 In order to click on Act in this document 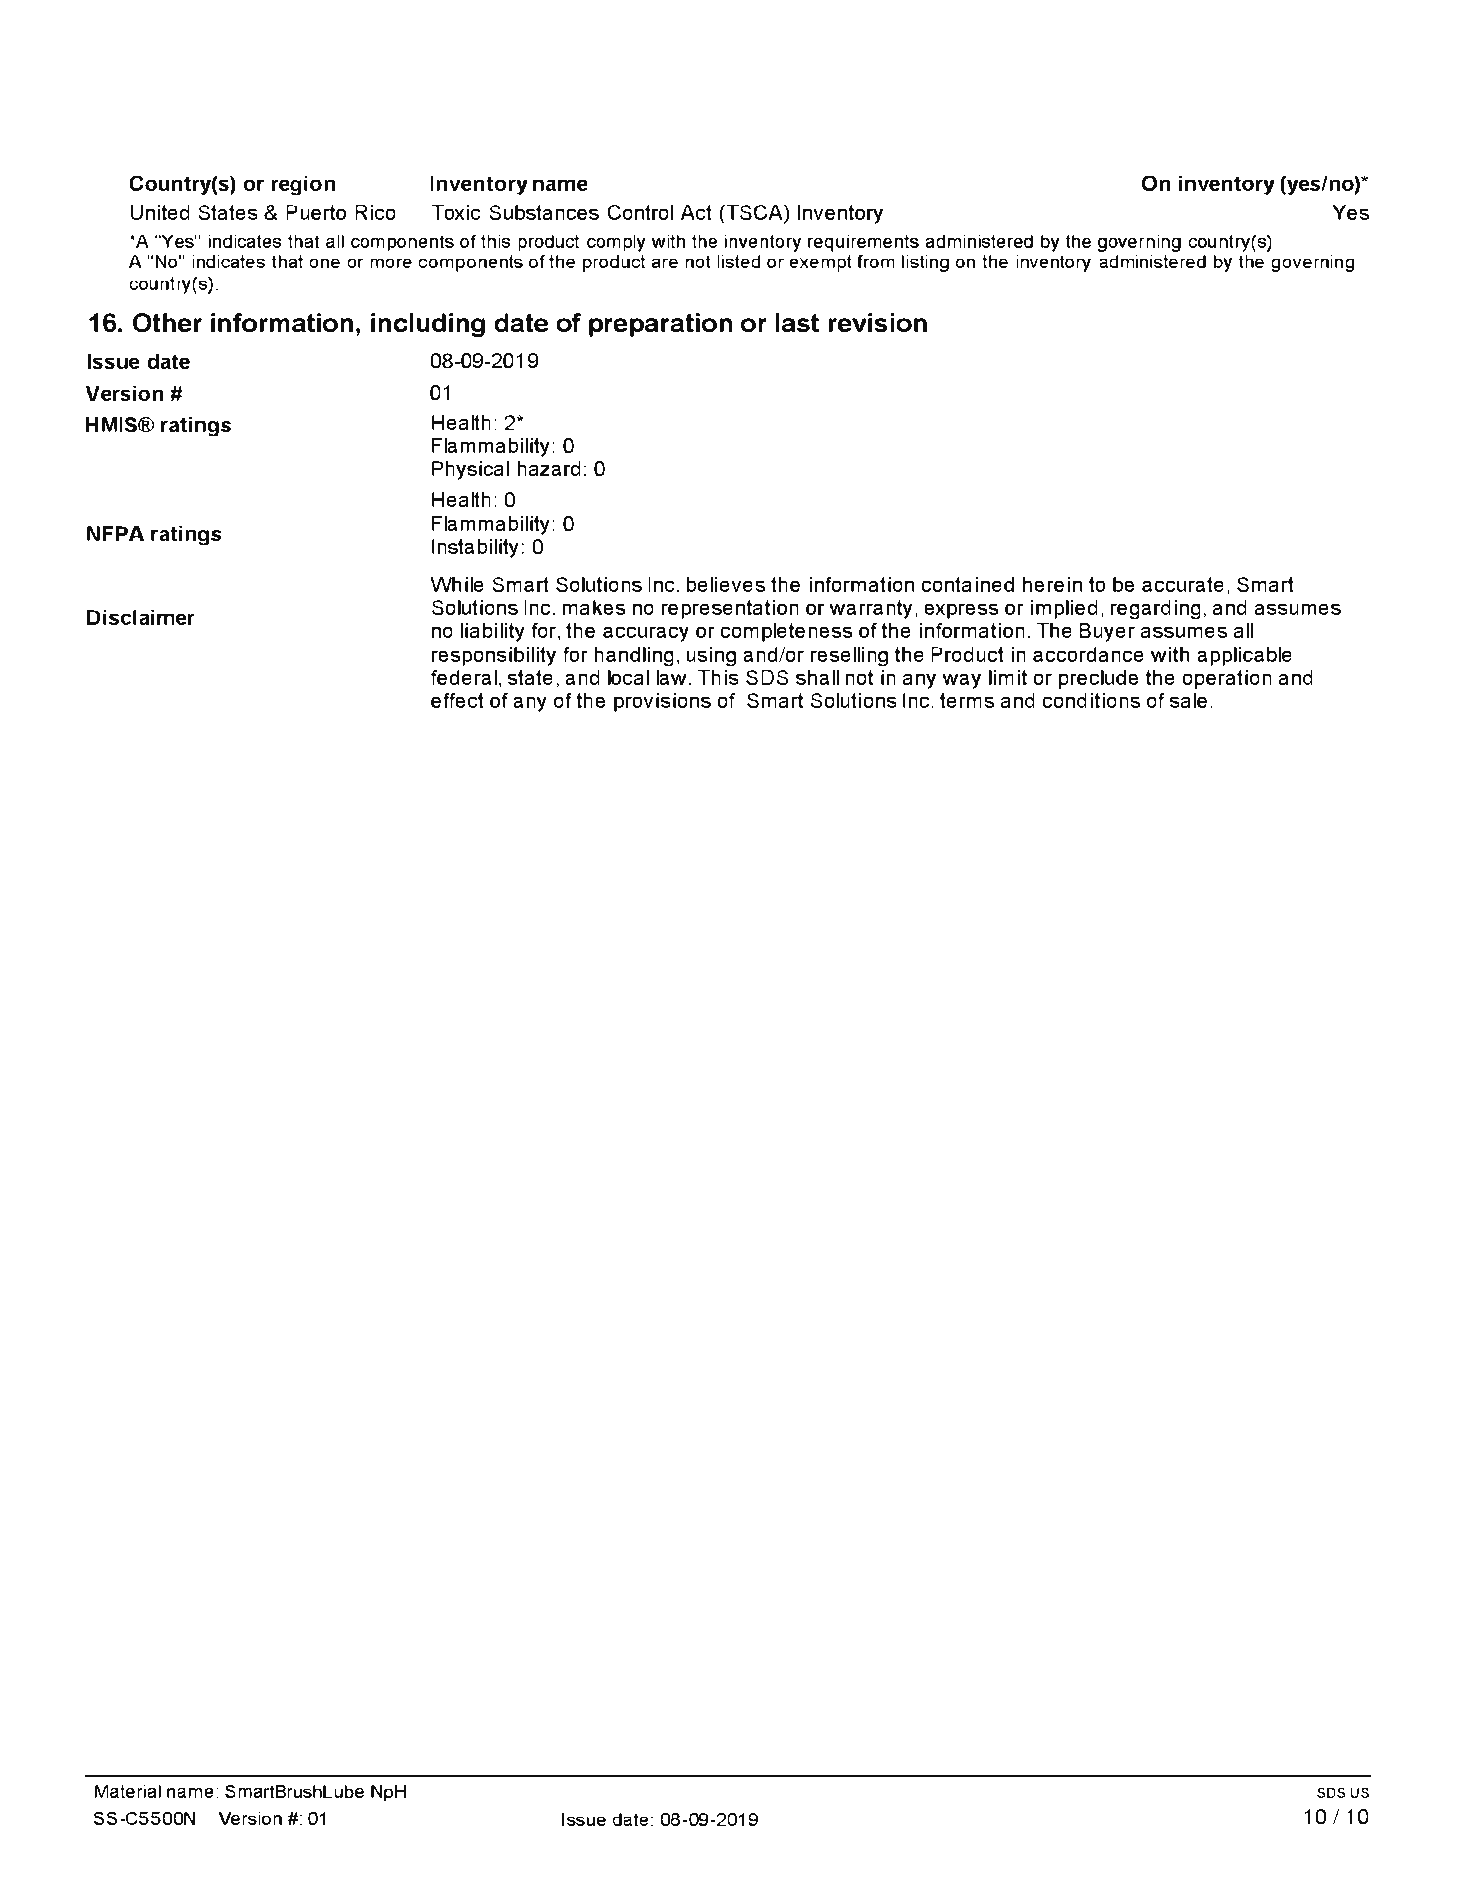, I will do `click(696, 212)`.
